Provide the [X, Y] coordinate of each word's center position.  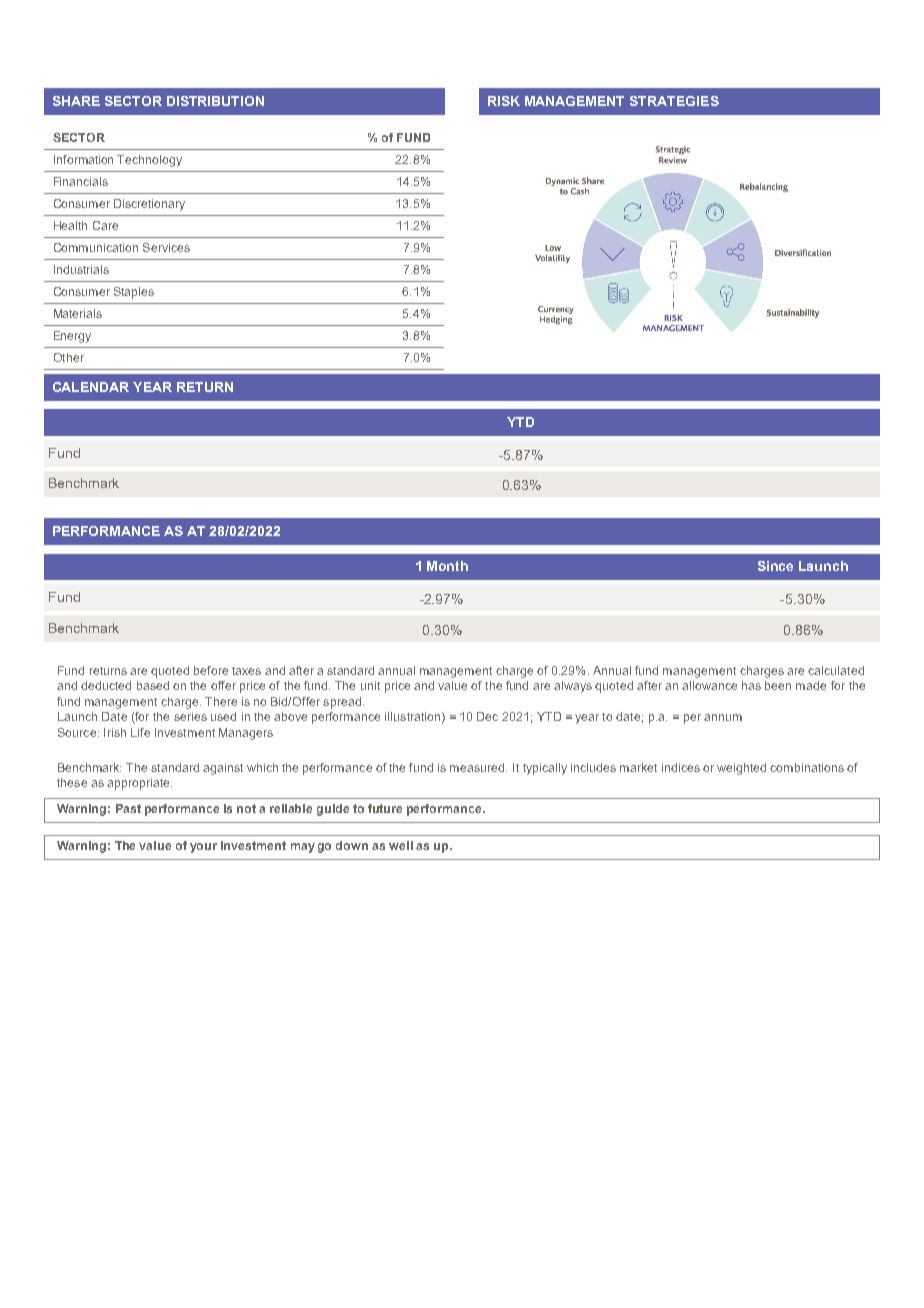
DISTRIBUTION [215, 101]
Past [128, 808]
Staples [134, 293]
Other [69, 357]
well [401, 845]
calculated [836, 670]
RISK [504, 101]
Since [775, 566]
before [211, 670]
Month [447, 566]
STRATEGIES [674, 101]
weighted [741, 769]
